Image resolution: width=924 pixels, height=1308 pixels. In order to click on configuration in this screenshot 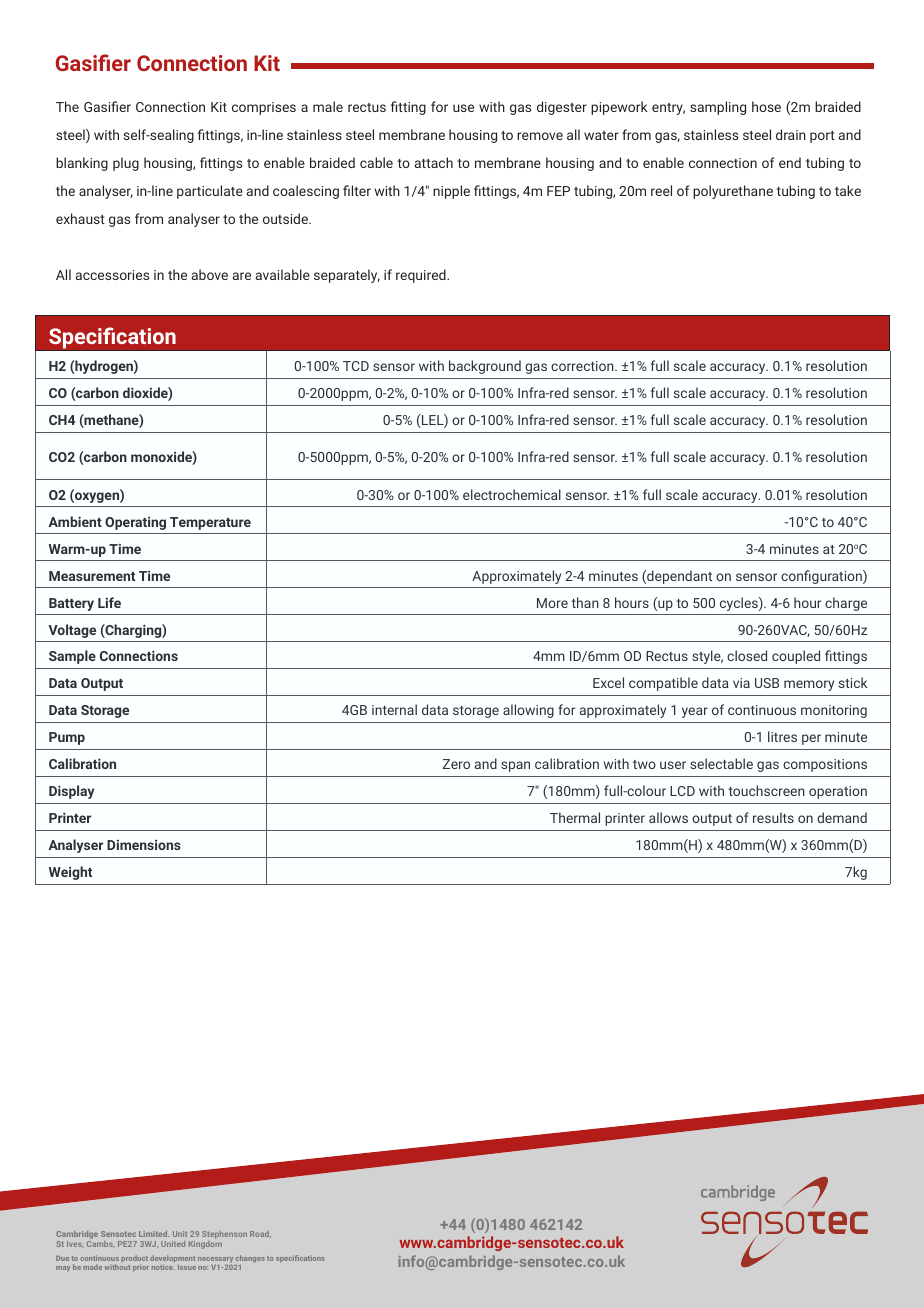, I will do `click(822, 577)`.
